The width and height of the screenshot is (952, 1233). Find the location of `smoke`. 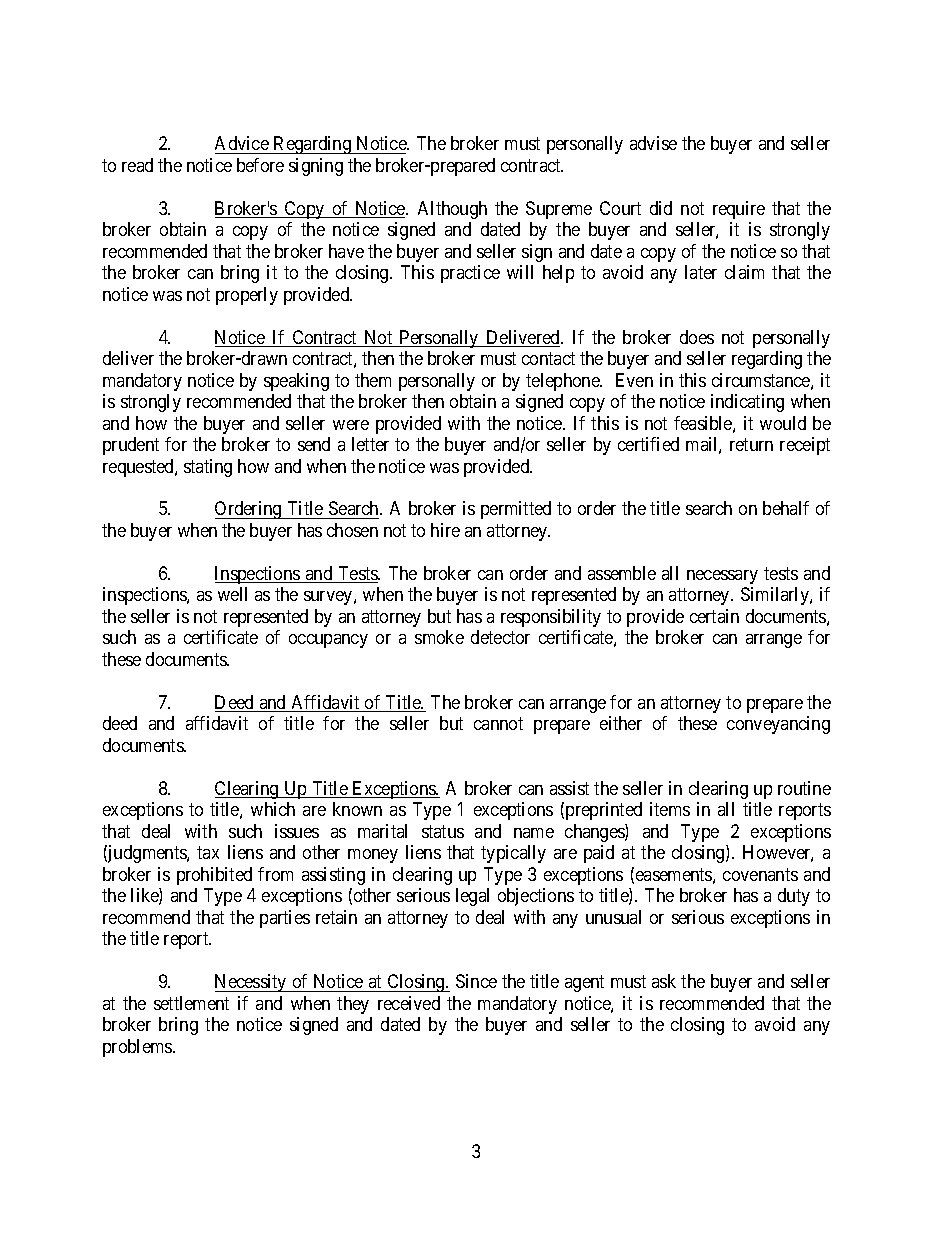

smoke is located at coordinates (439, 637).
